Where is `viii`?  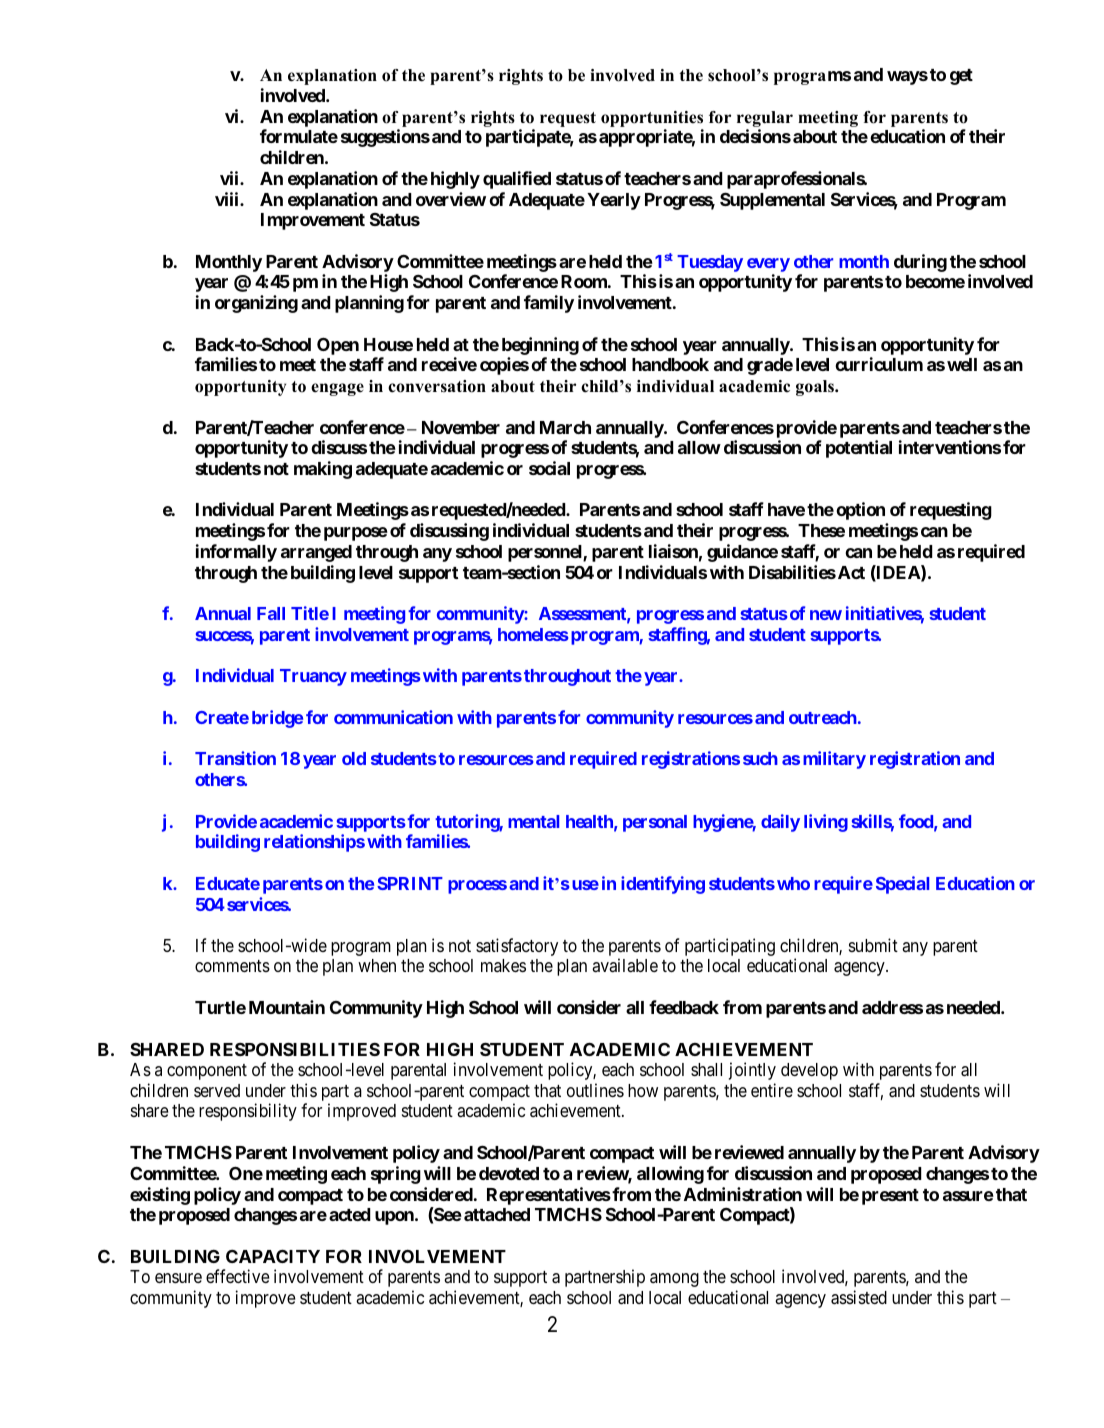 viii is located at coordinates (228, 199).
